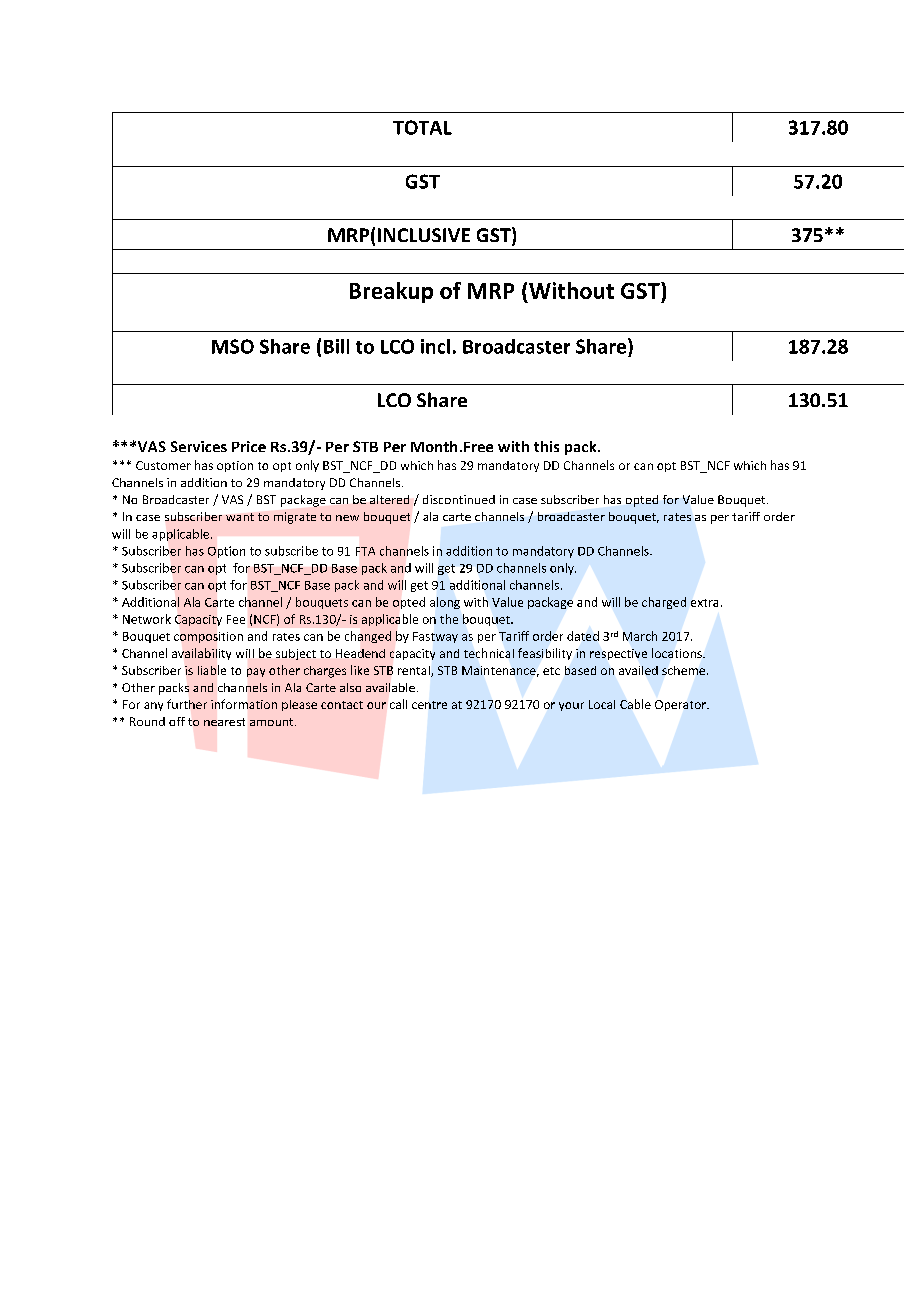 The width and height of the page is (924, 1308). Describe the element at coordinates (664, 603) in the page. I see `charged` at that location.
